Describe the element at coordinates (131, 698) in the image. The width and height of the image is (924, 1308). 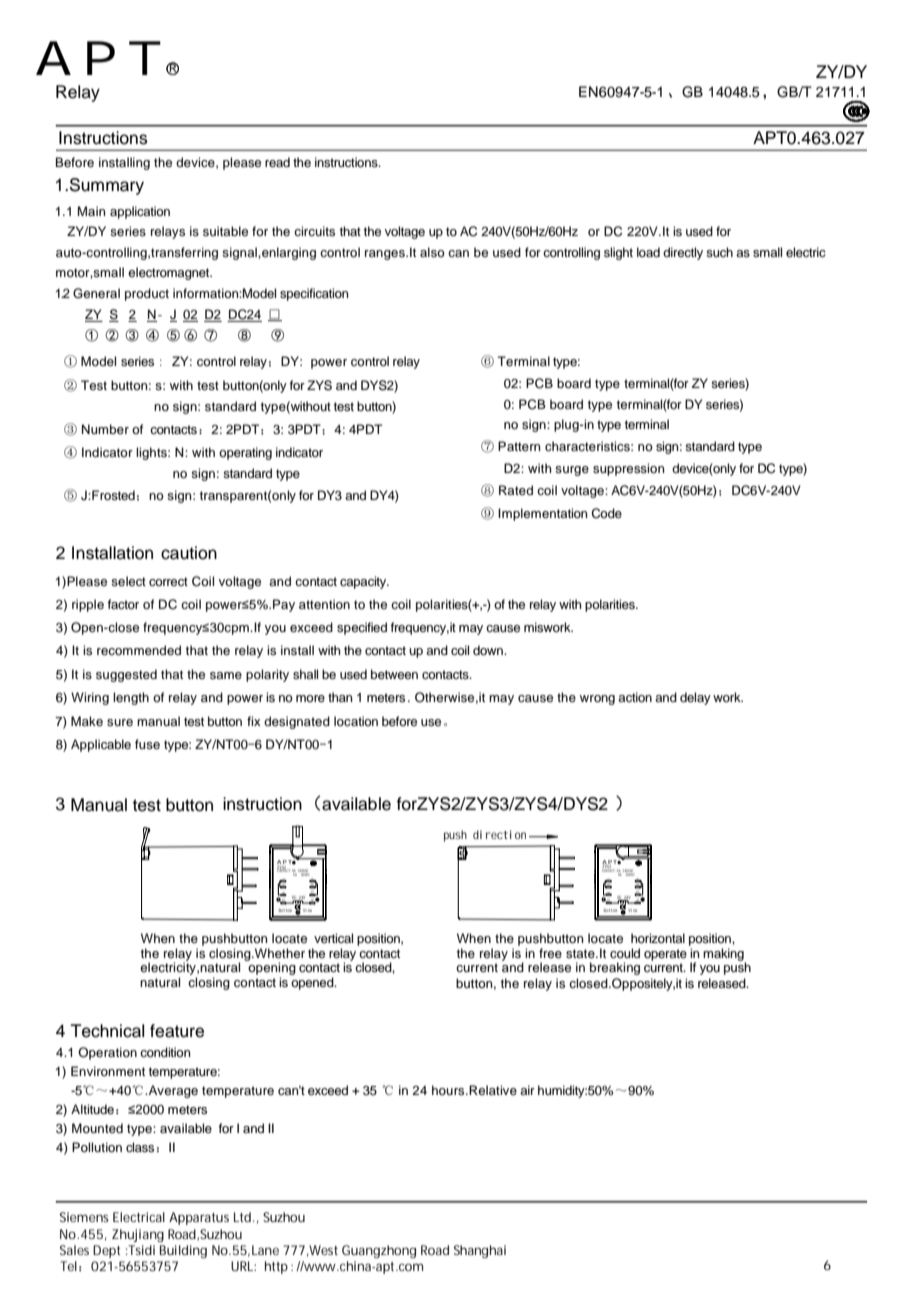
I see `length` at that location.
